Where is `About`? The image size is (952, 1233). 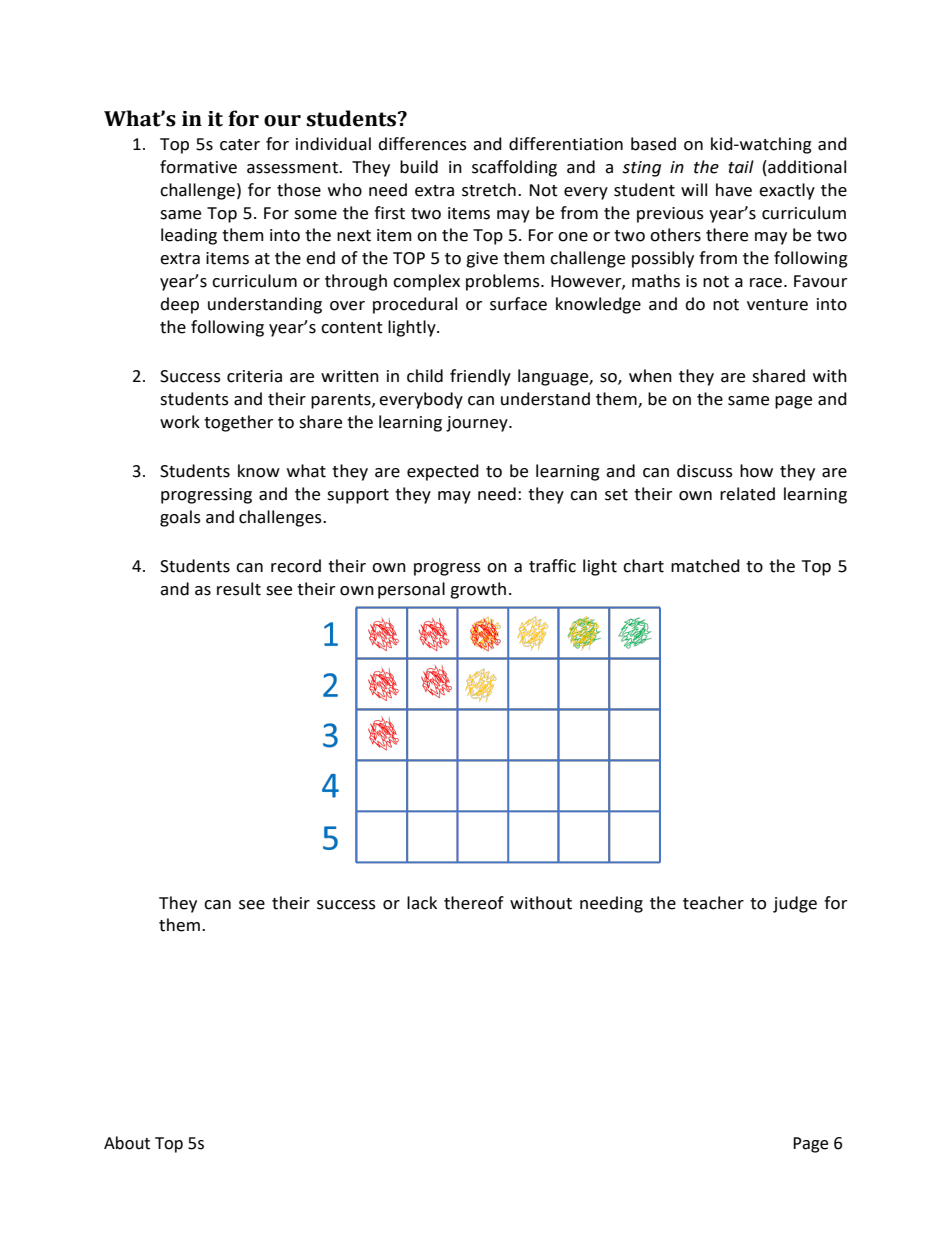
About is located at coordinates (127, 1143).
